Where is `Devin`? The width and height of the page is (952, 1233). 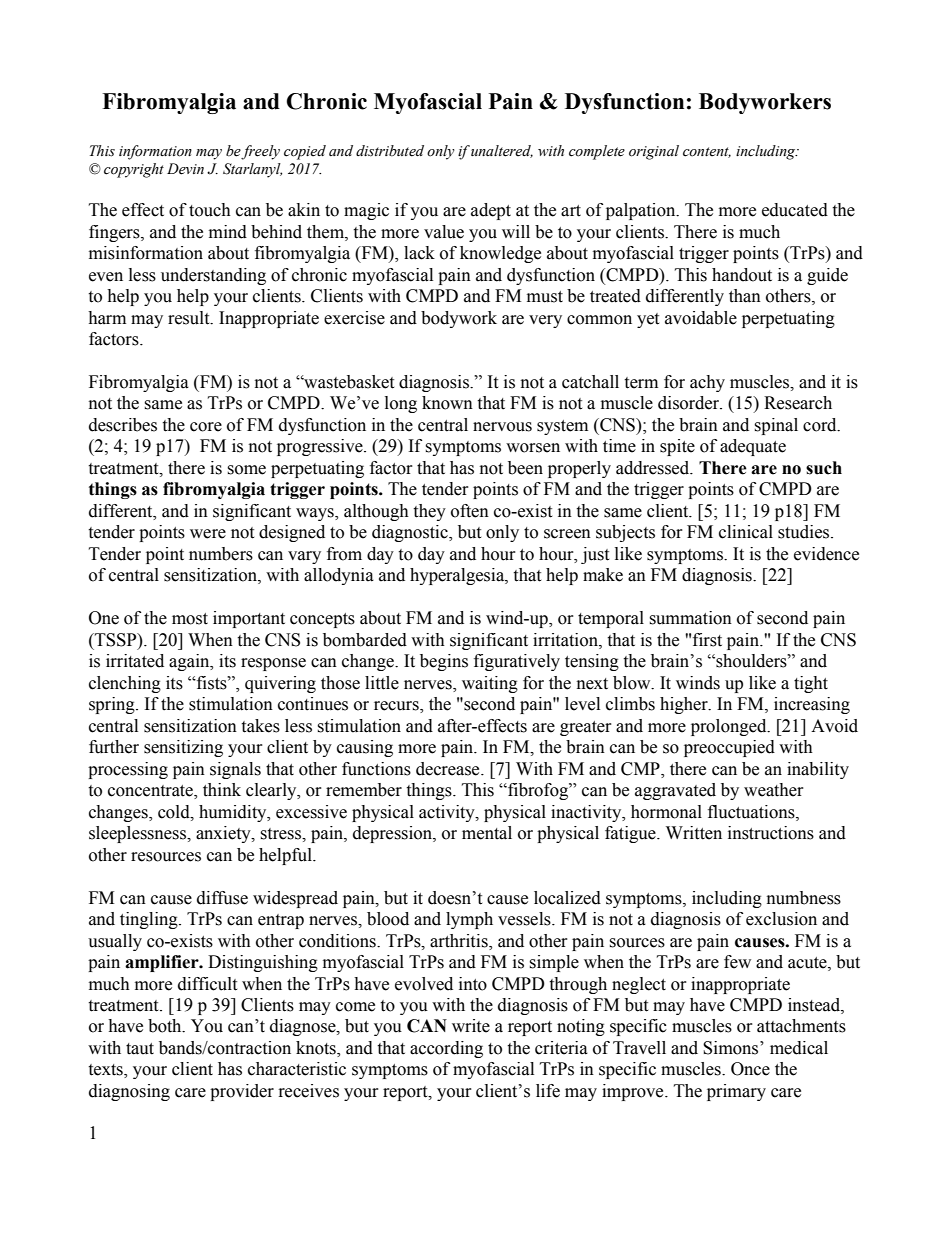 Devin is located at coordinates (185, 169).
